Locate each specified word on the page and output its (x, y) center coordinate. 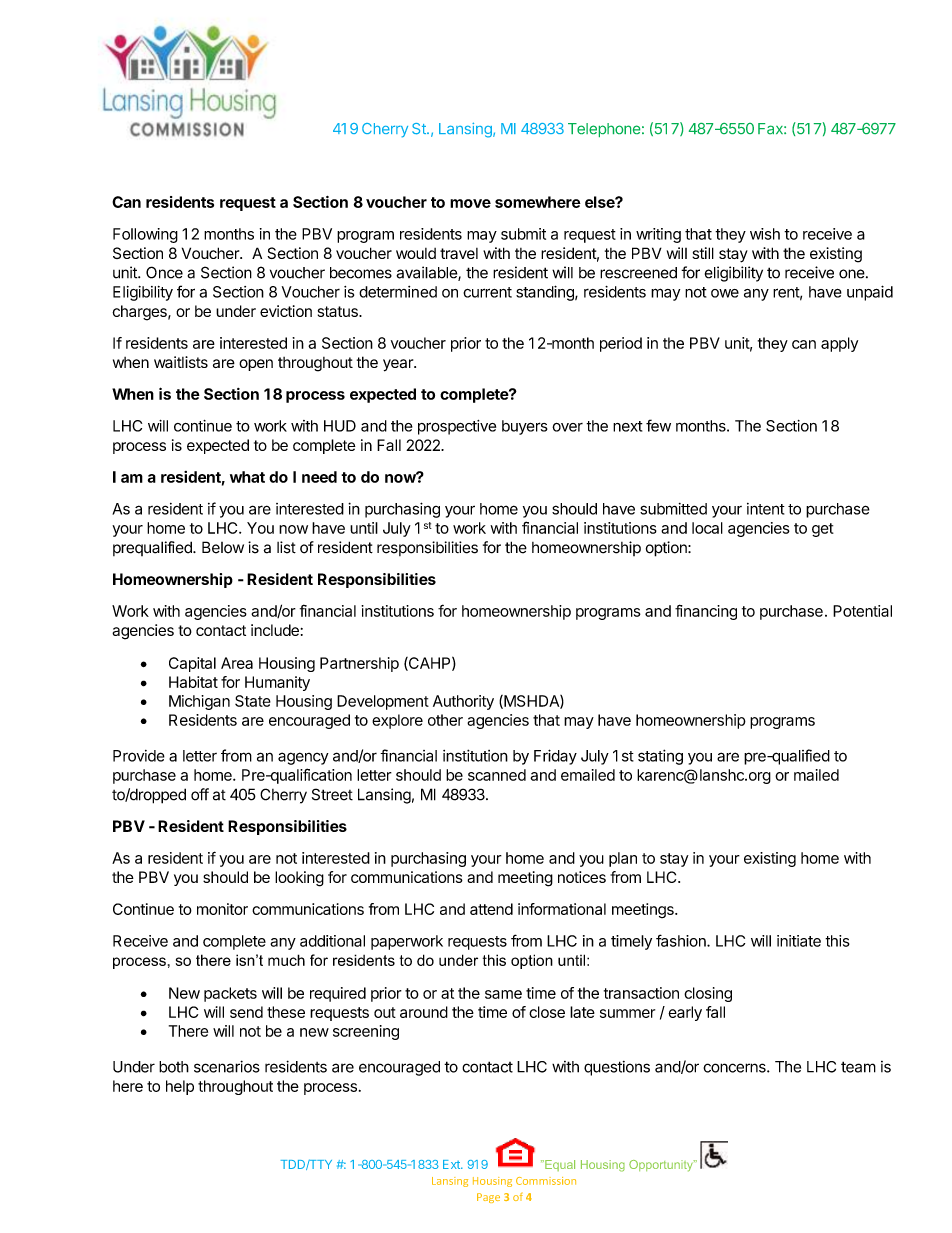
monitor (222, 909)
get (823, 530)
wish (765, 234)
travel (459, 253)
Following (145, 235)
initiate (799, 941)
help (180, 1087)
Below (223, 547)
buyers (525, 427)
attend (491, 909)
